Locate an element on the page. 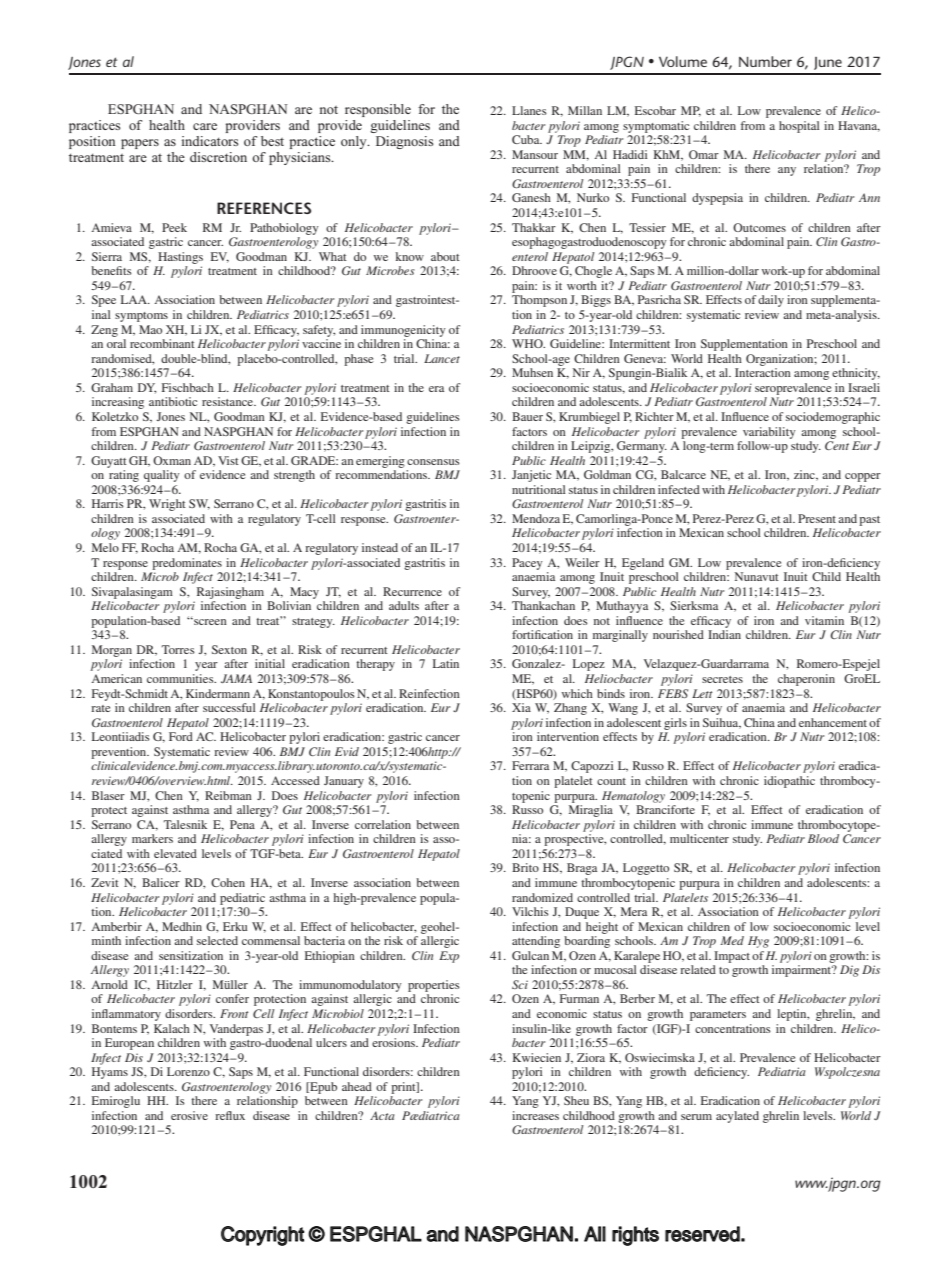  increases is located at coordinates (535, 1115).
